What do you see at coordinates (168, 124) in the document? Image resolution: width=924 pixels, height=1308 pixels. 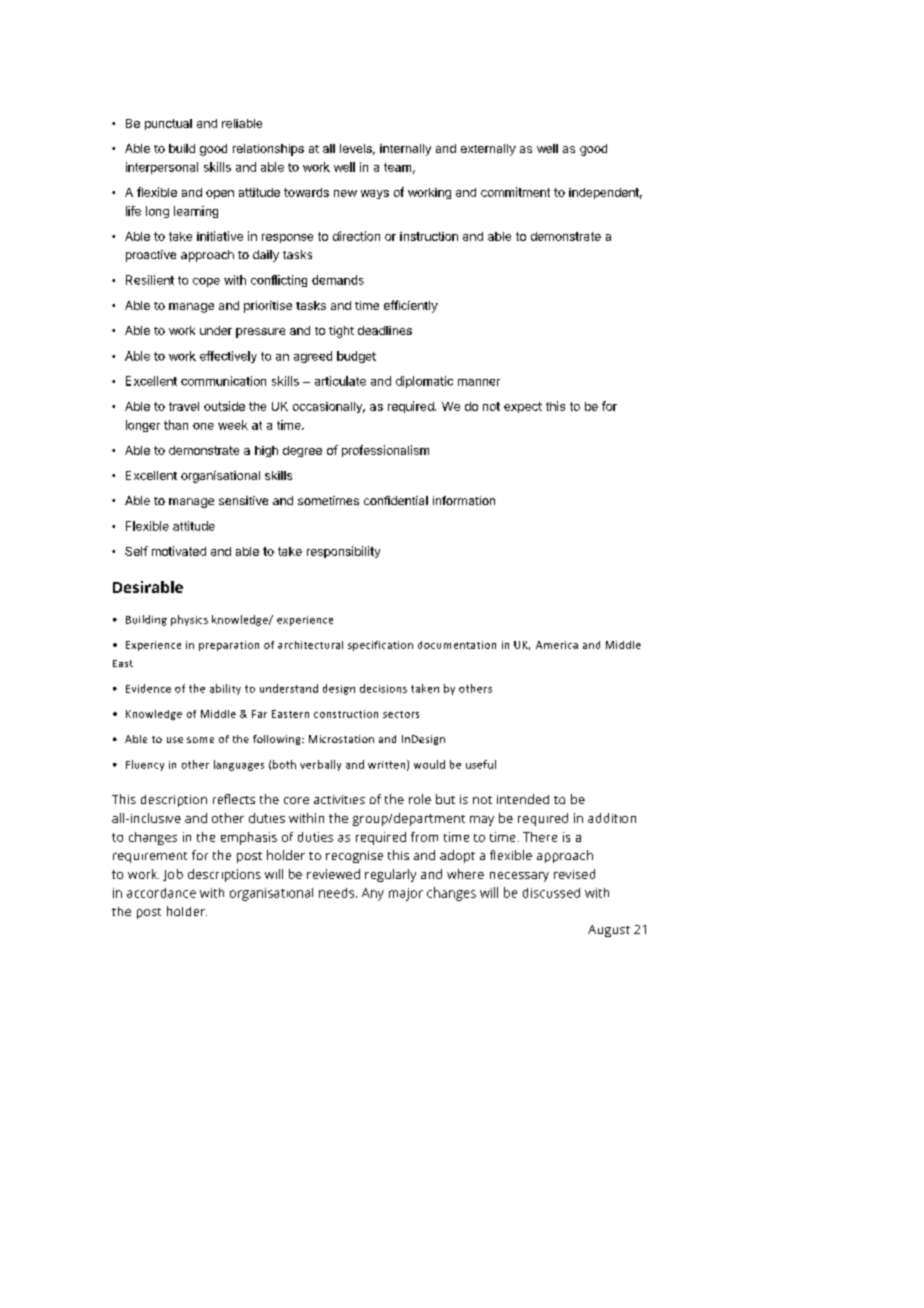 I see `punctual` at bounding box center [168, 124].
